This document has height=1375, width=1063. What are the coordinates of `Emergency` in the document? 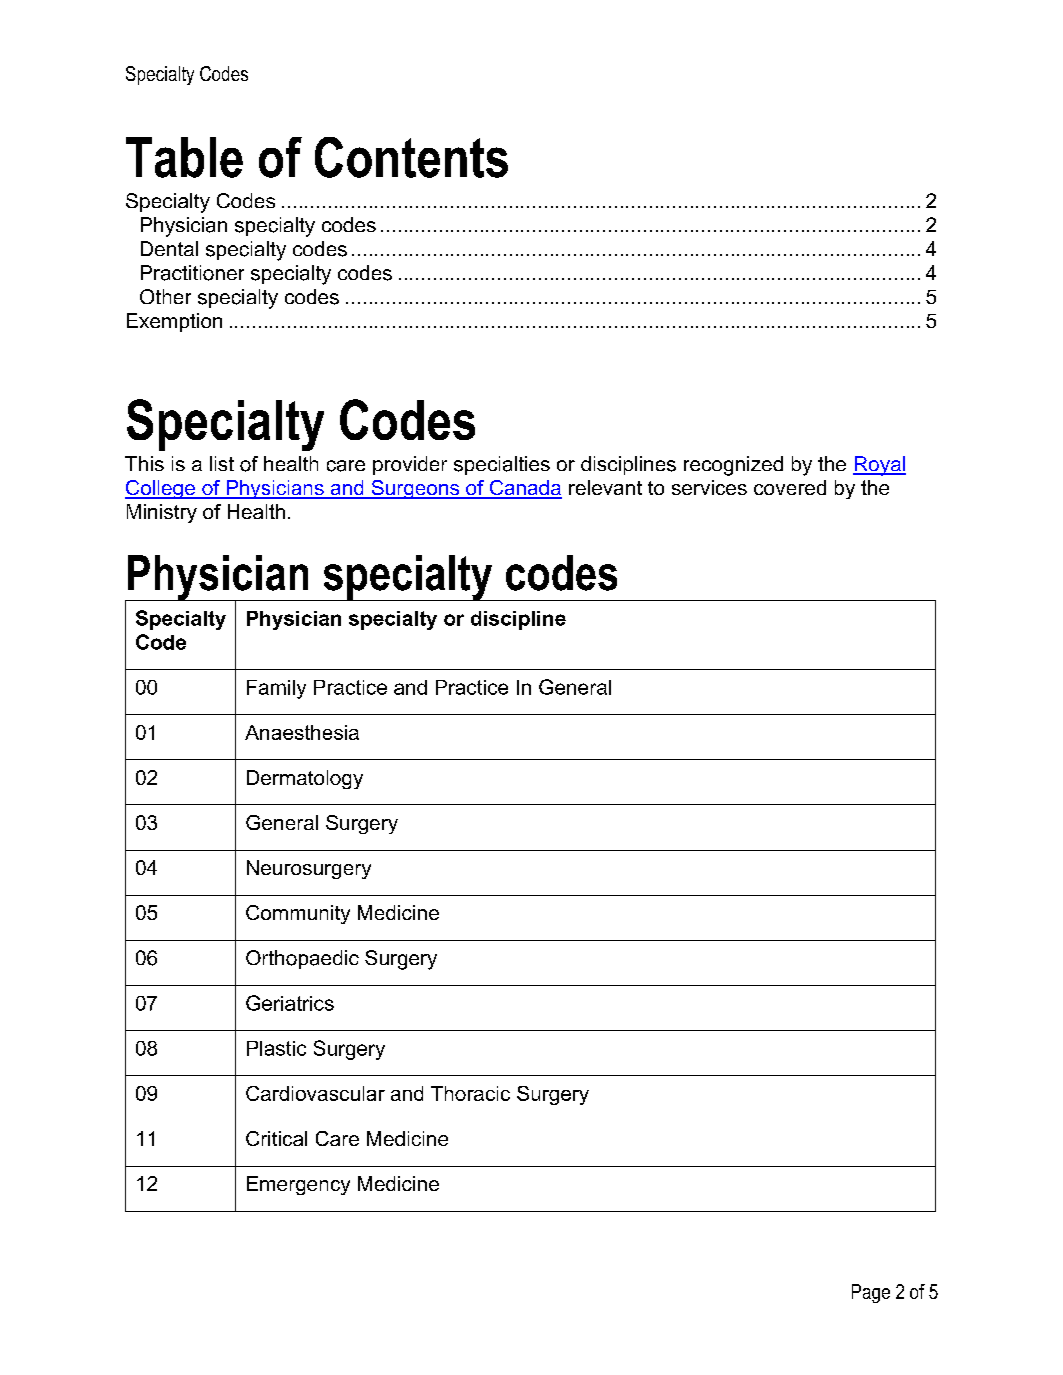 It's located at (298, 1185).
